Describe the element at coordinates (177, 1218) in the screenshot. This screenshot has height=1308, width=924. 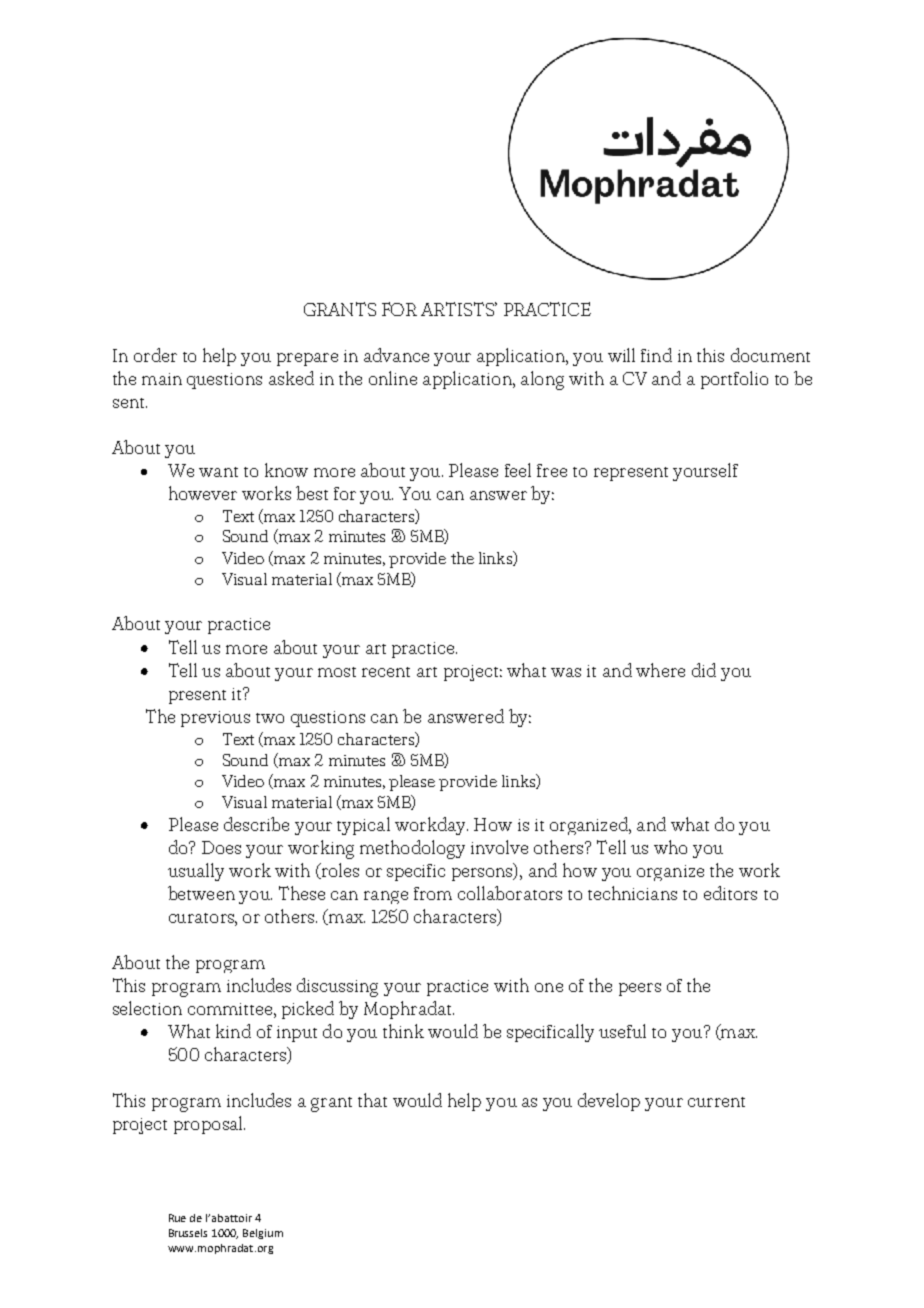
I see `Rue` at that location.
